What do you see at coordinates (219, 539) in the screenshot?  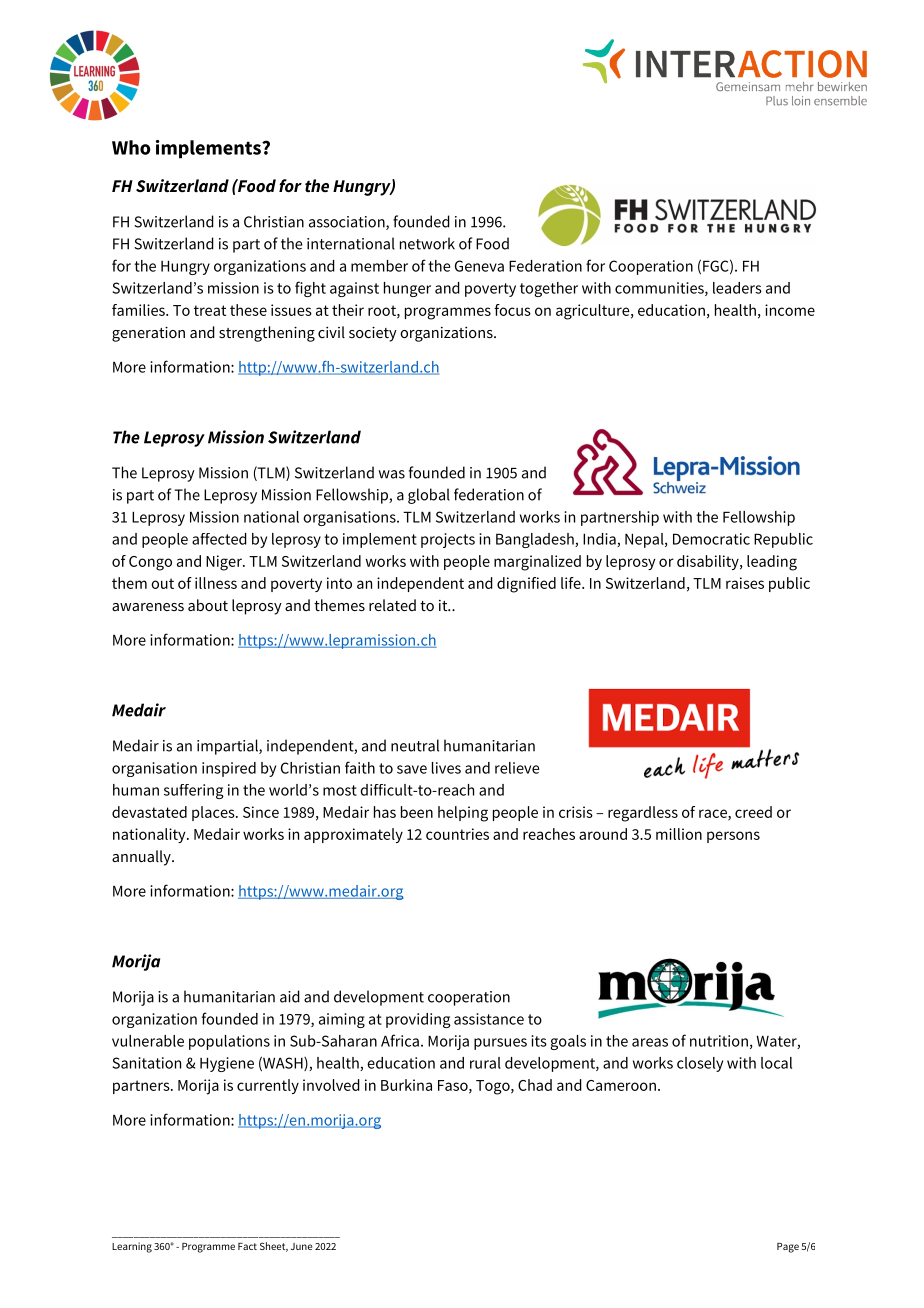 I see `affected` at bounding box center [219, 539].
